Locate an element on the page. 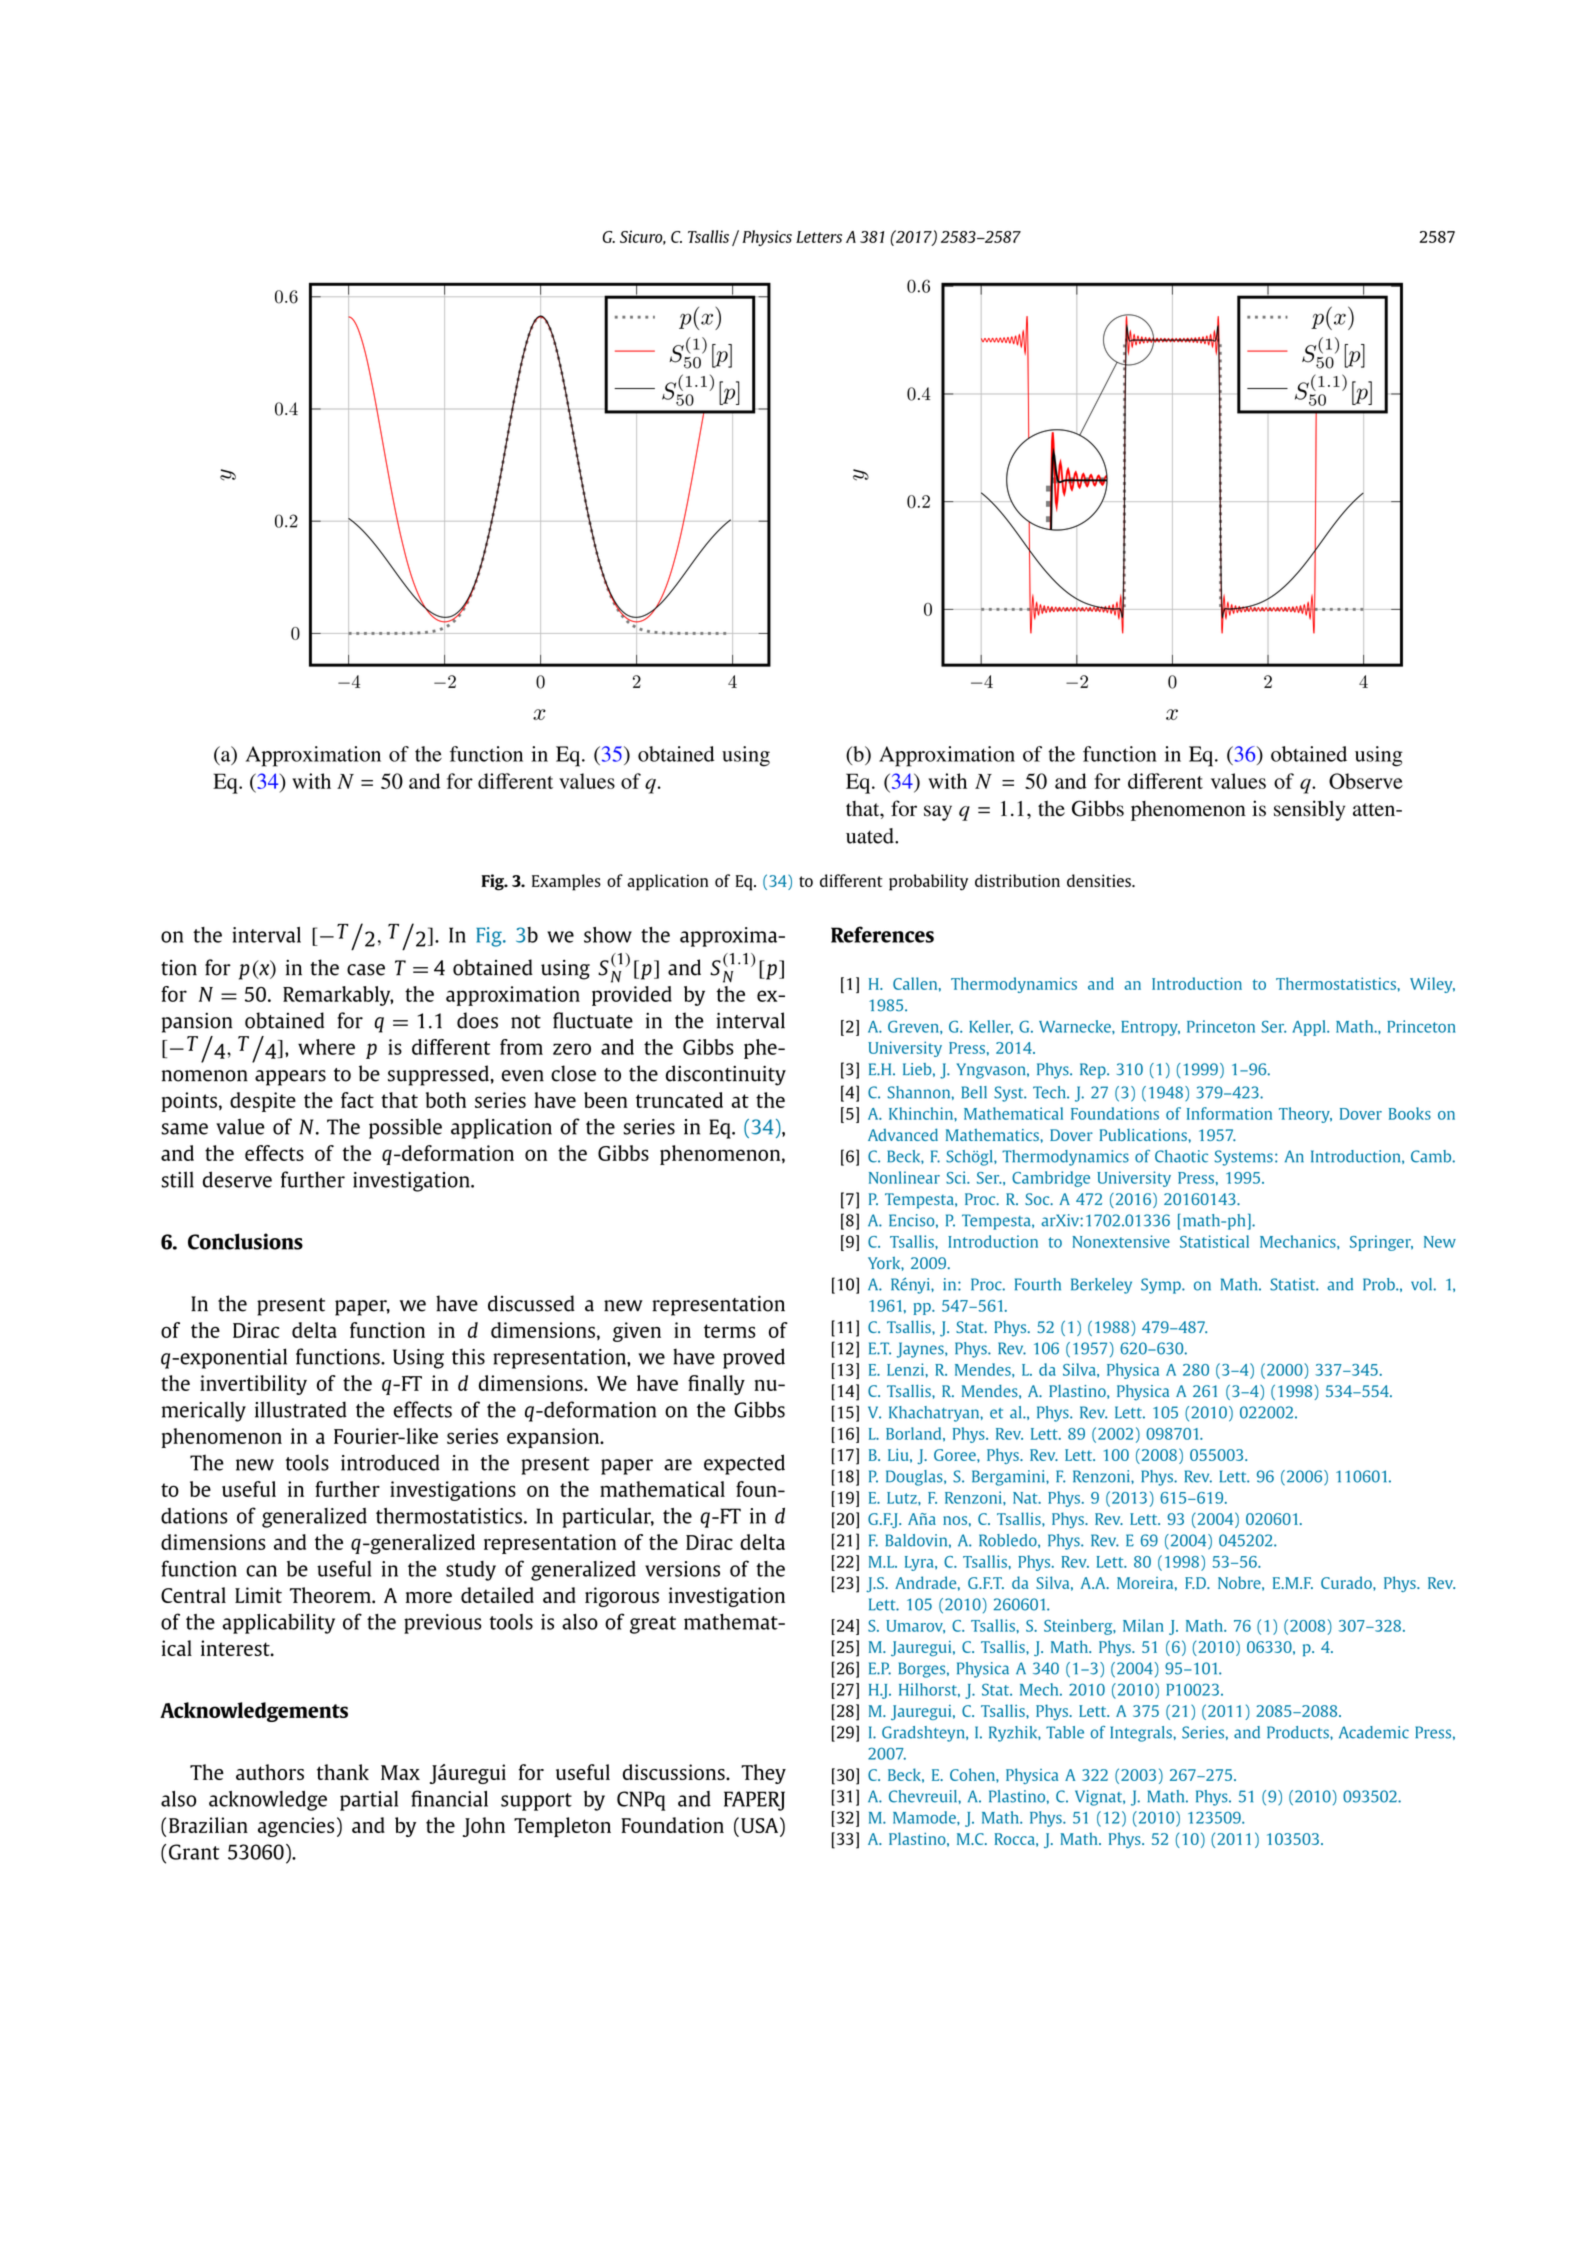 The height and width of the document is (2254, 1594). case is located at coordinates (366, 970).
